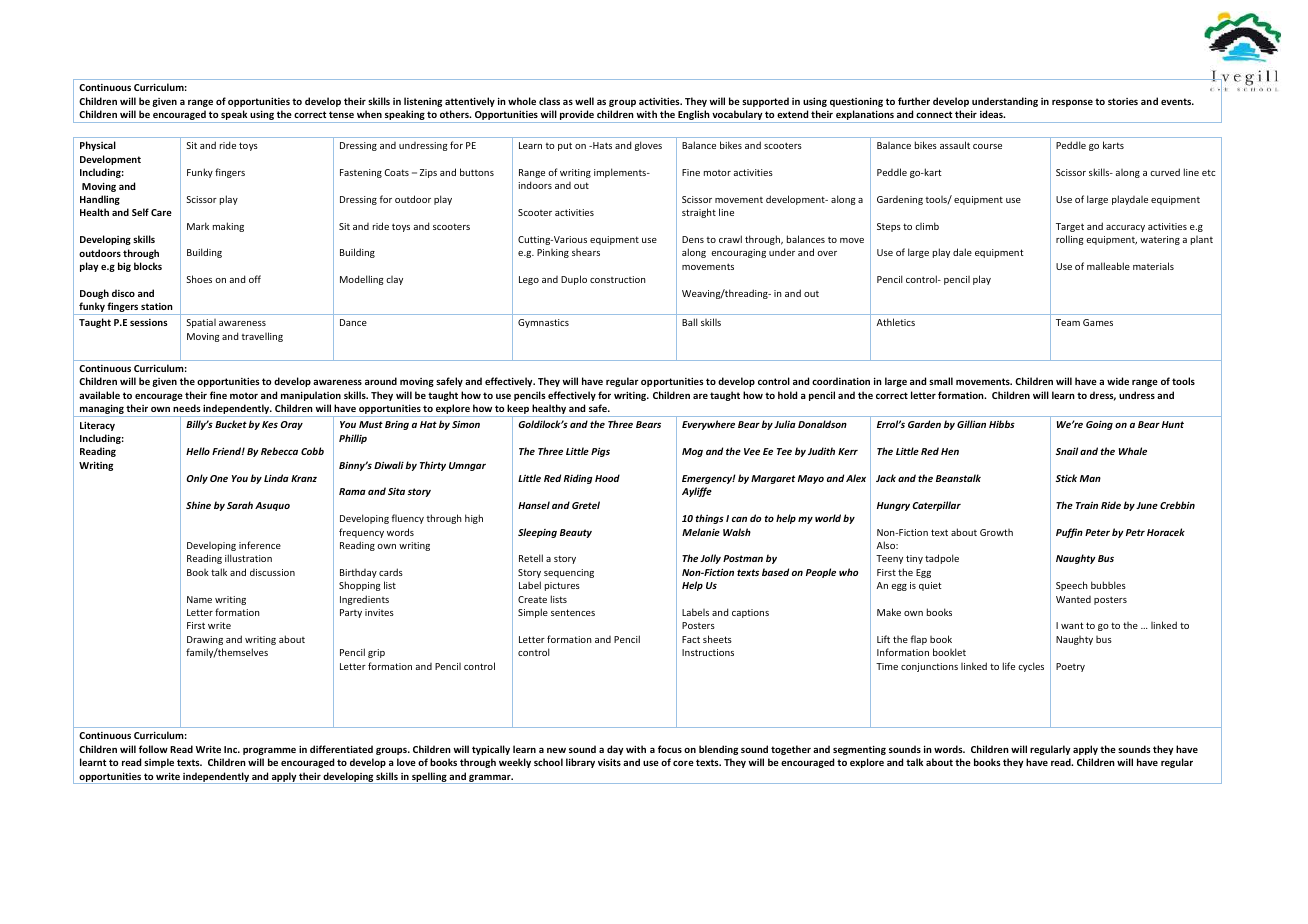  What do you see at coordinates (269, 751) in the page?
I see `programme` at bounding box center [269, 751].
